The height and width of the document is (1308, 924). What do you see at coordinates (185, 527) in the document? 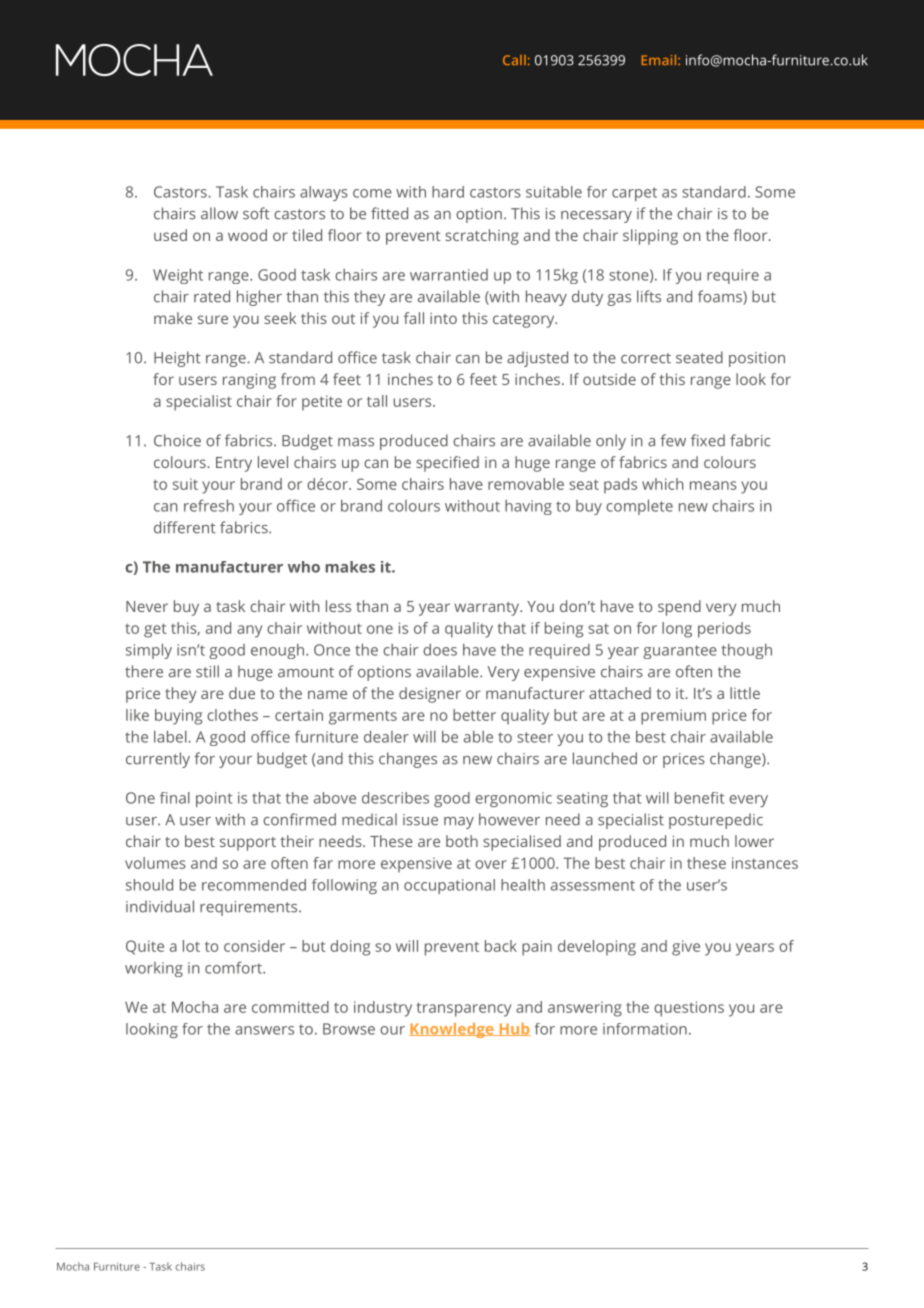
I see `different` at bounding box center [185, 527].
